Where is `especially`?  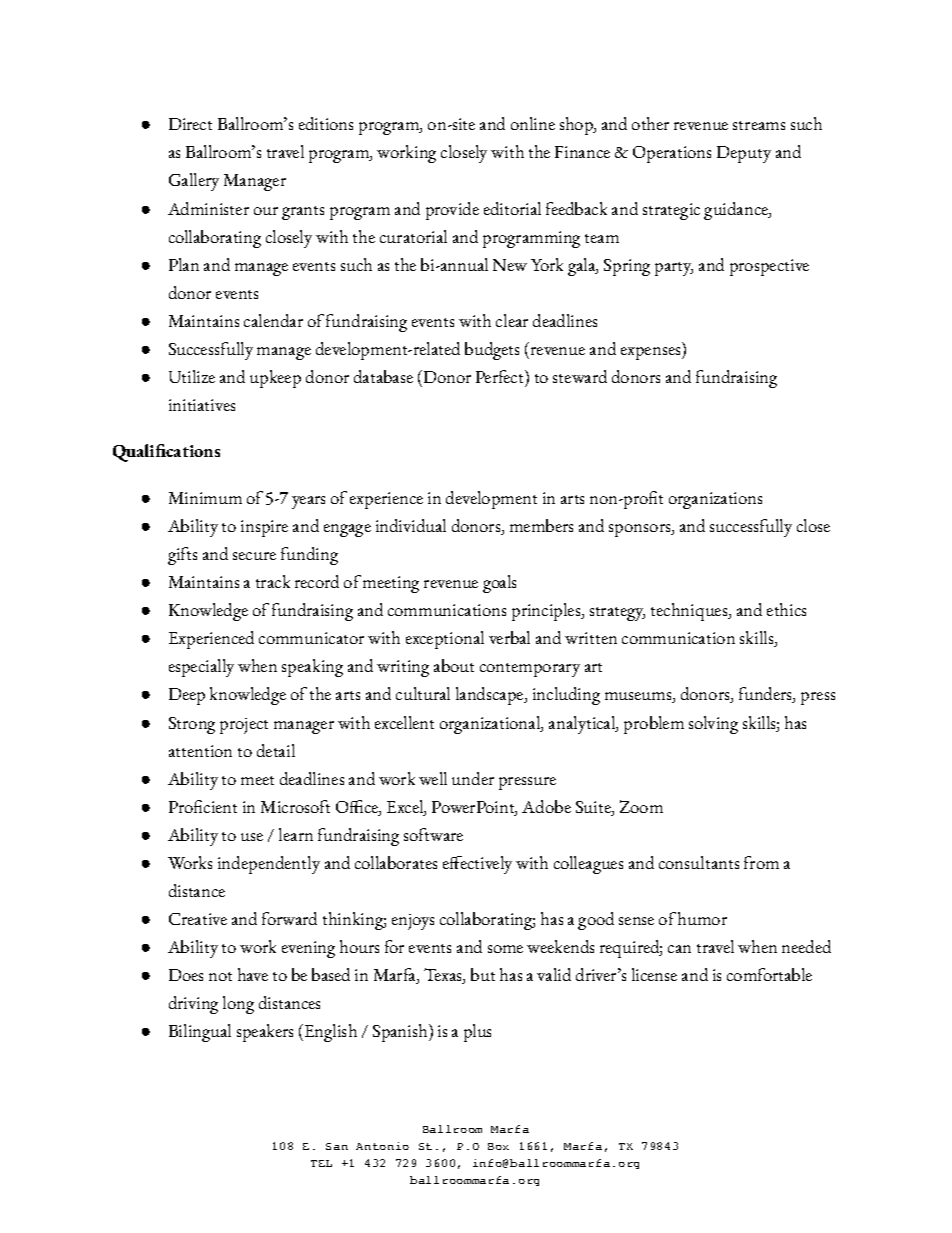 especially is located at coordinates (201, 668).
